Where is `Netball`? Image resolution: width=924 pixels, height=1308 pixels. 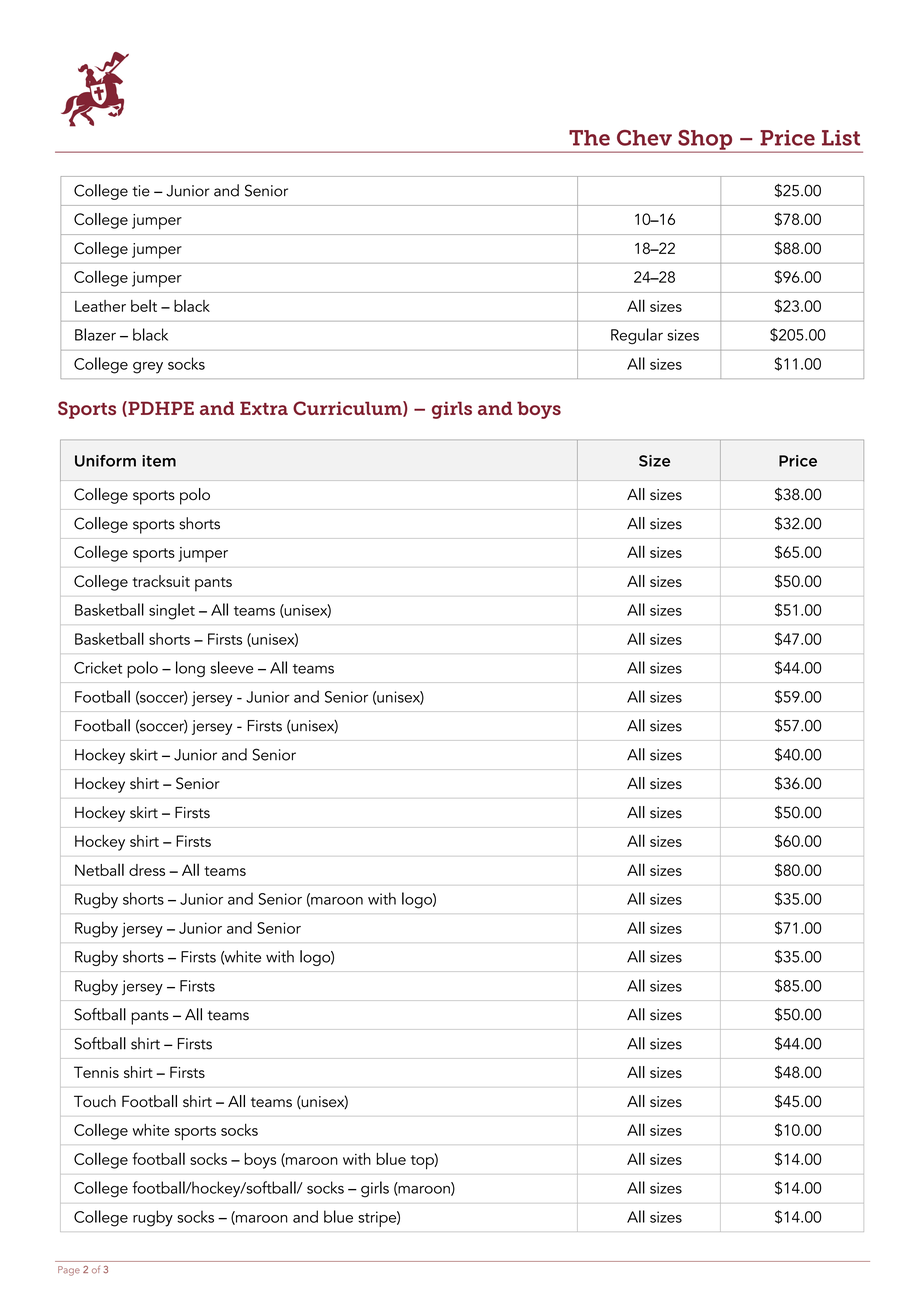 Netball is located at coordinates (99, 869).
